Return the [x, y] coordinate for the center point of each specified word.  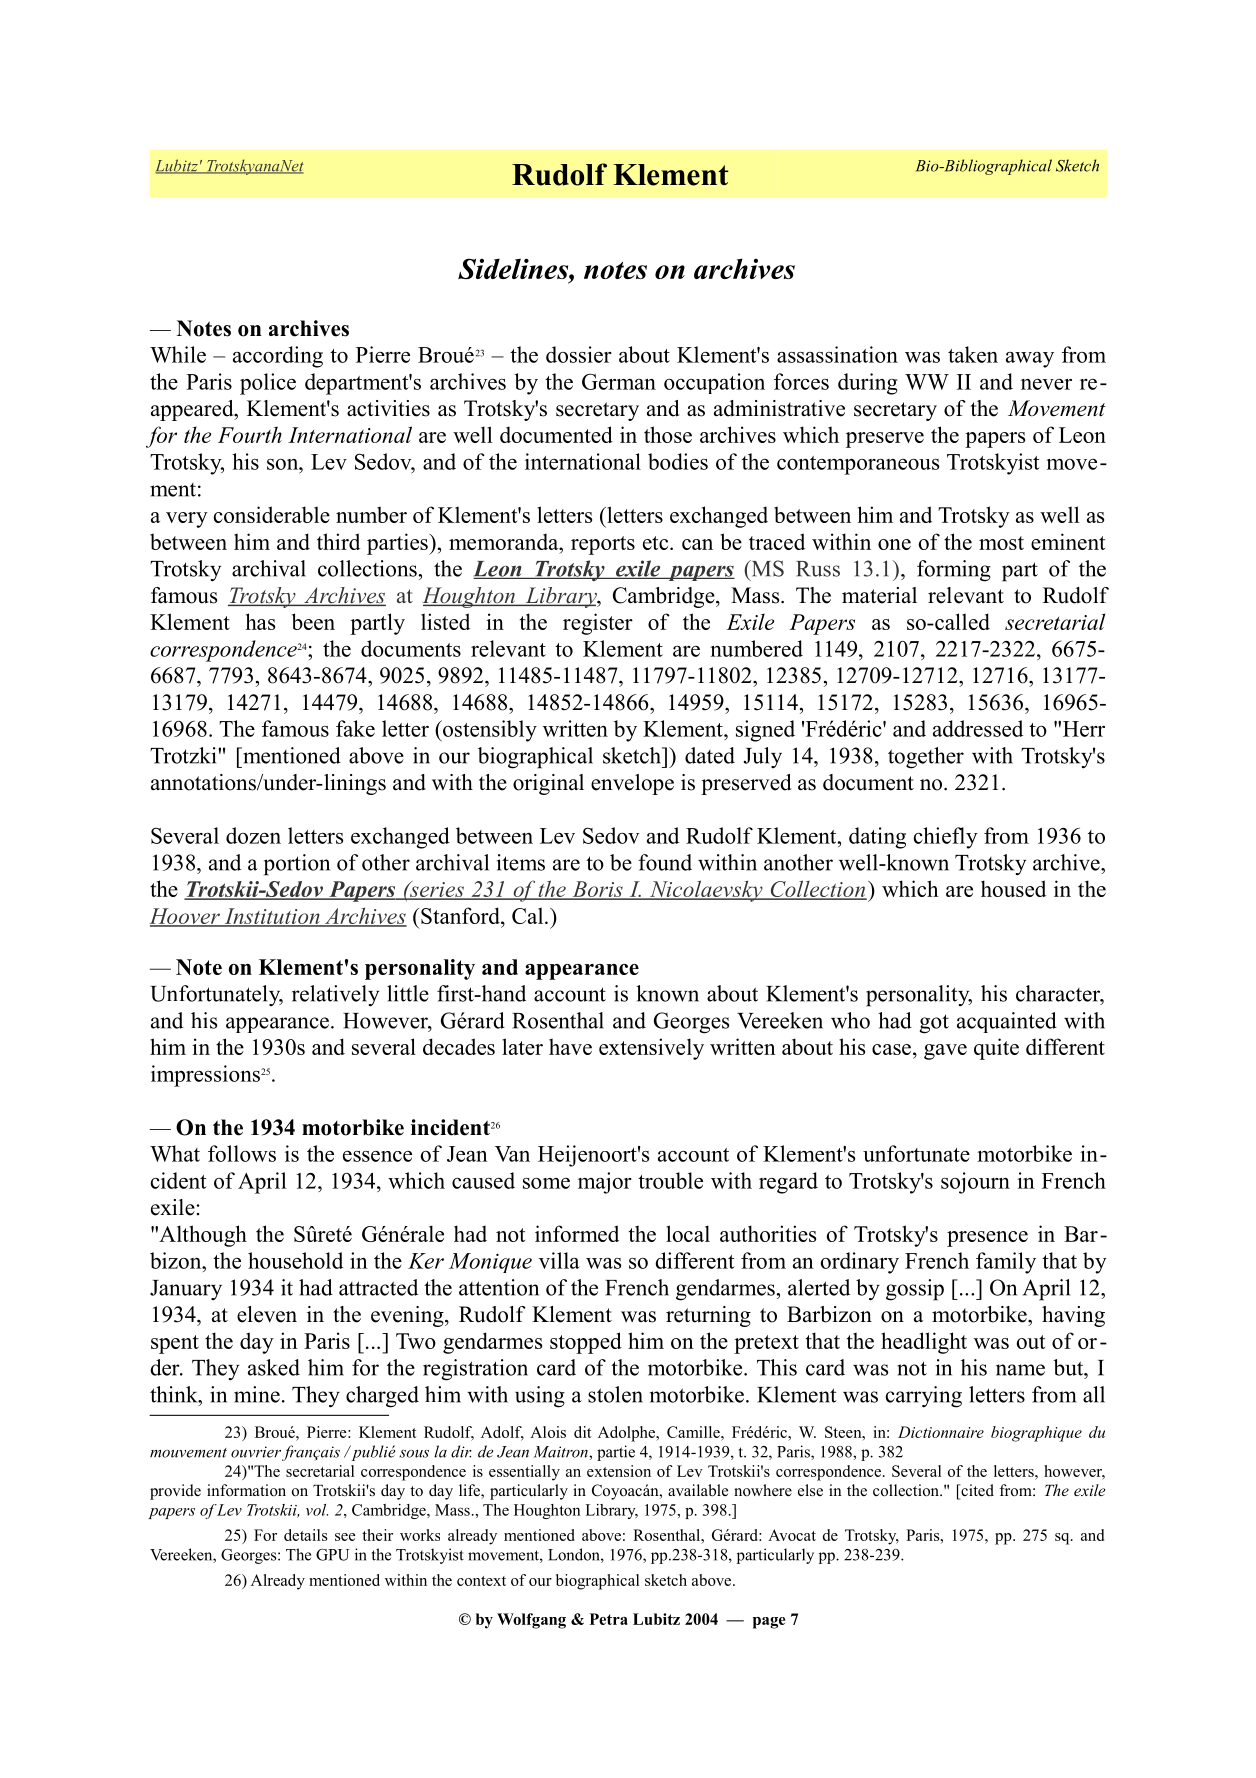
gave [945, 1052]
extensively [651, 1049]
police [268, 384]
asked [274, 1367]
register [598, 624]
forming [954, 571]
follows [242, 1153]
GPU [332, 1555]
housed [1013, 888]
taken [973, 354]
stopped [586, 1343]
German [619, 381]
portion [297, 865]
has [260, 621]
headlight [924, 1343]
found [665, 862]
